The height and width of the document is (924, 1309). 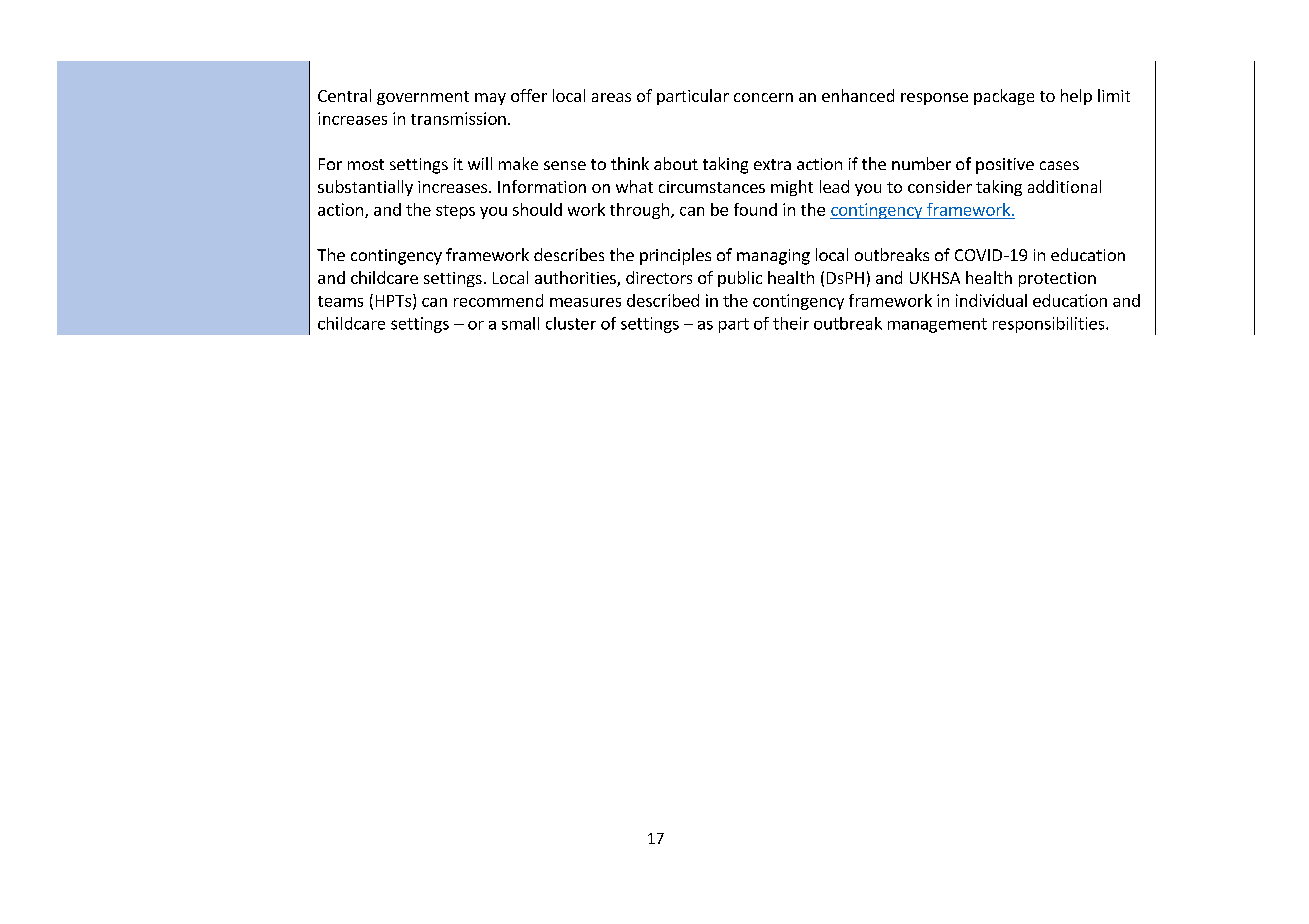 I want to click on protection, so click(x=1057, y=279).
